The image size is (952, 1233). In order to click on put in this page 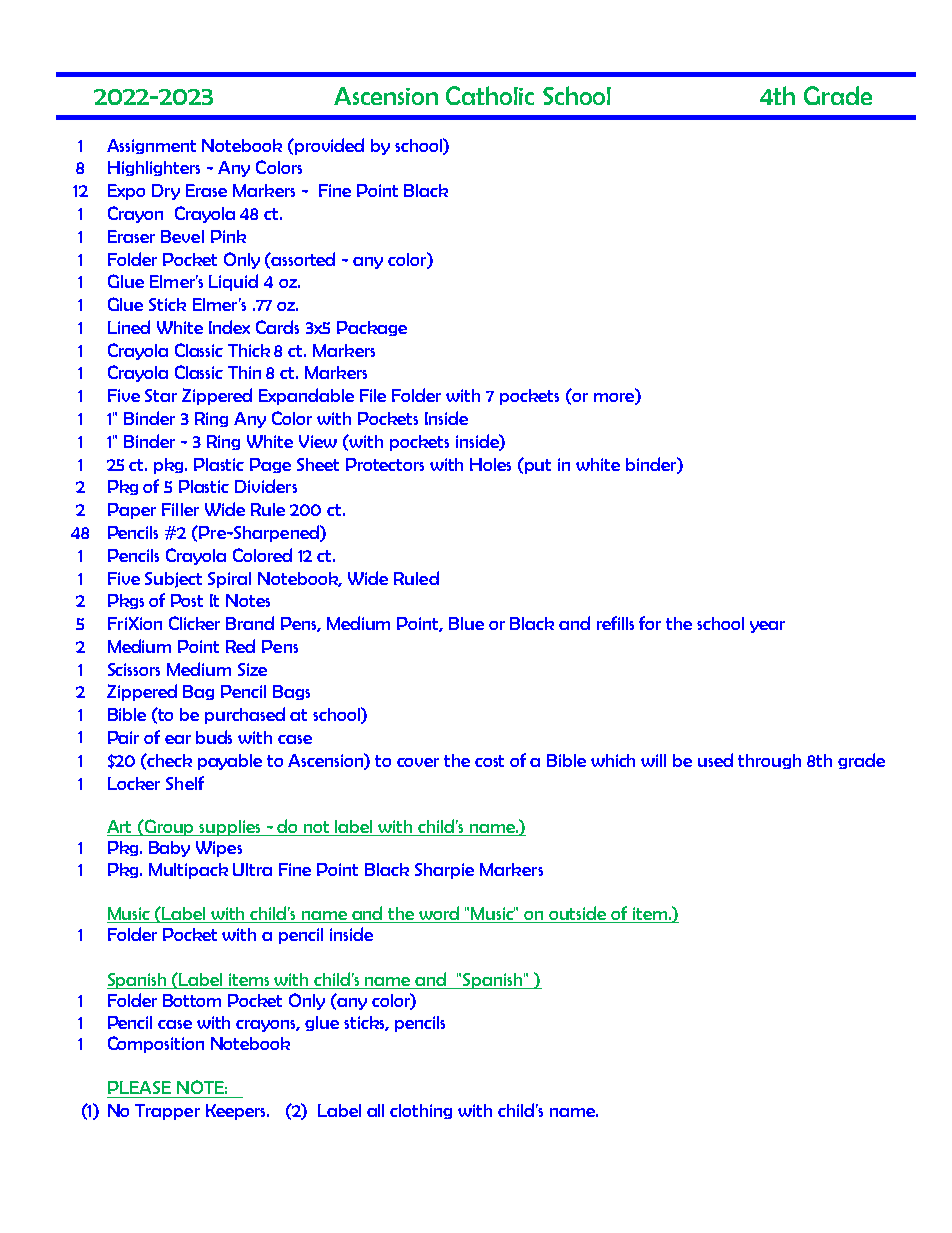, I will do `click(537, 466)`.
